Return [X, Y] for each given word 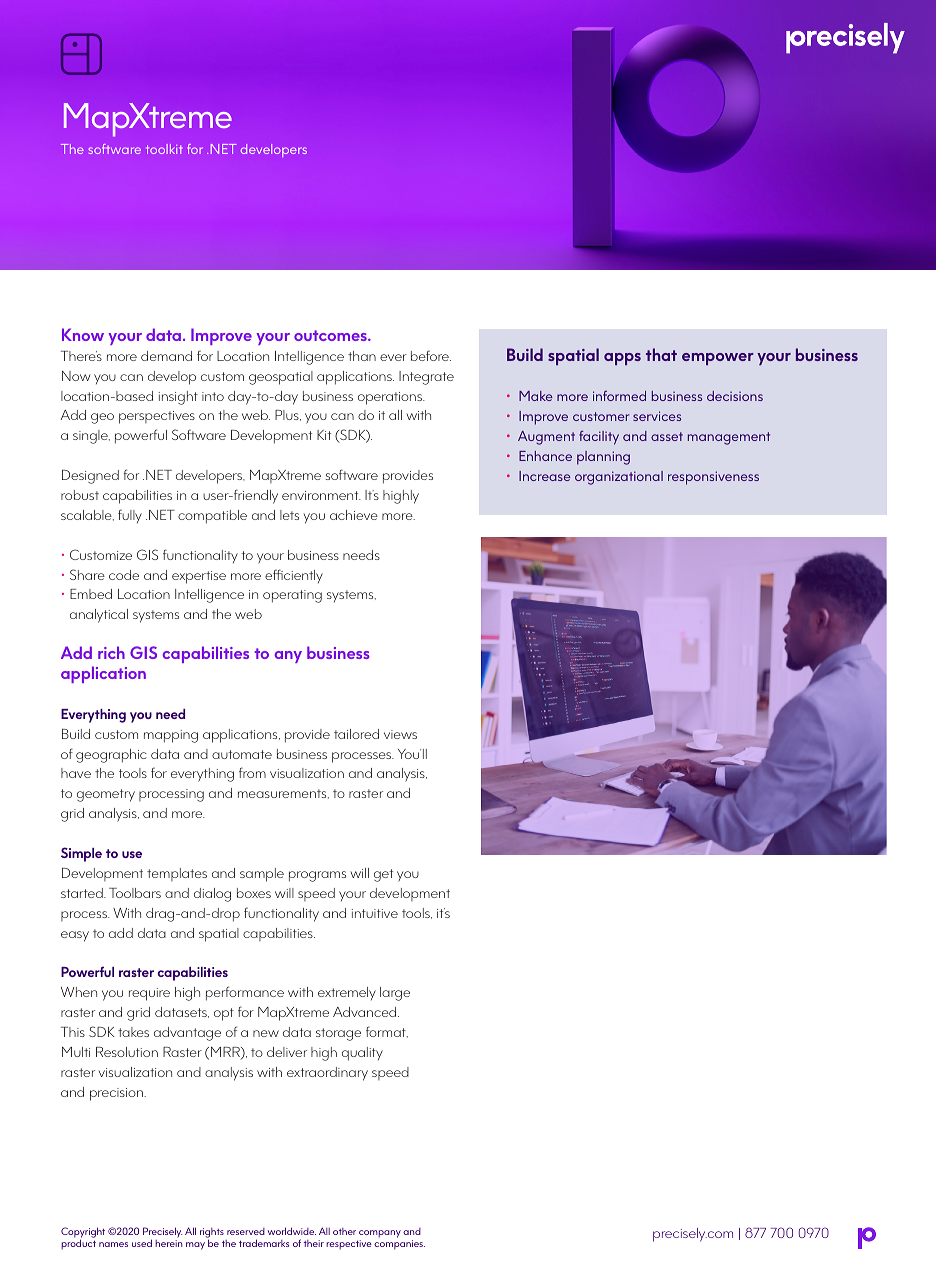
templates [177, 874]
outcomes [331, 335]
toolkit [164, 149]
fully [130, 516]
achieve [354, 515]
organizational [619, 478]
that [661, 354]
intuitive [375, 913]
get [383, 875]
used [142, 1243]
